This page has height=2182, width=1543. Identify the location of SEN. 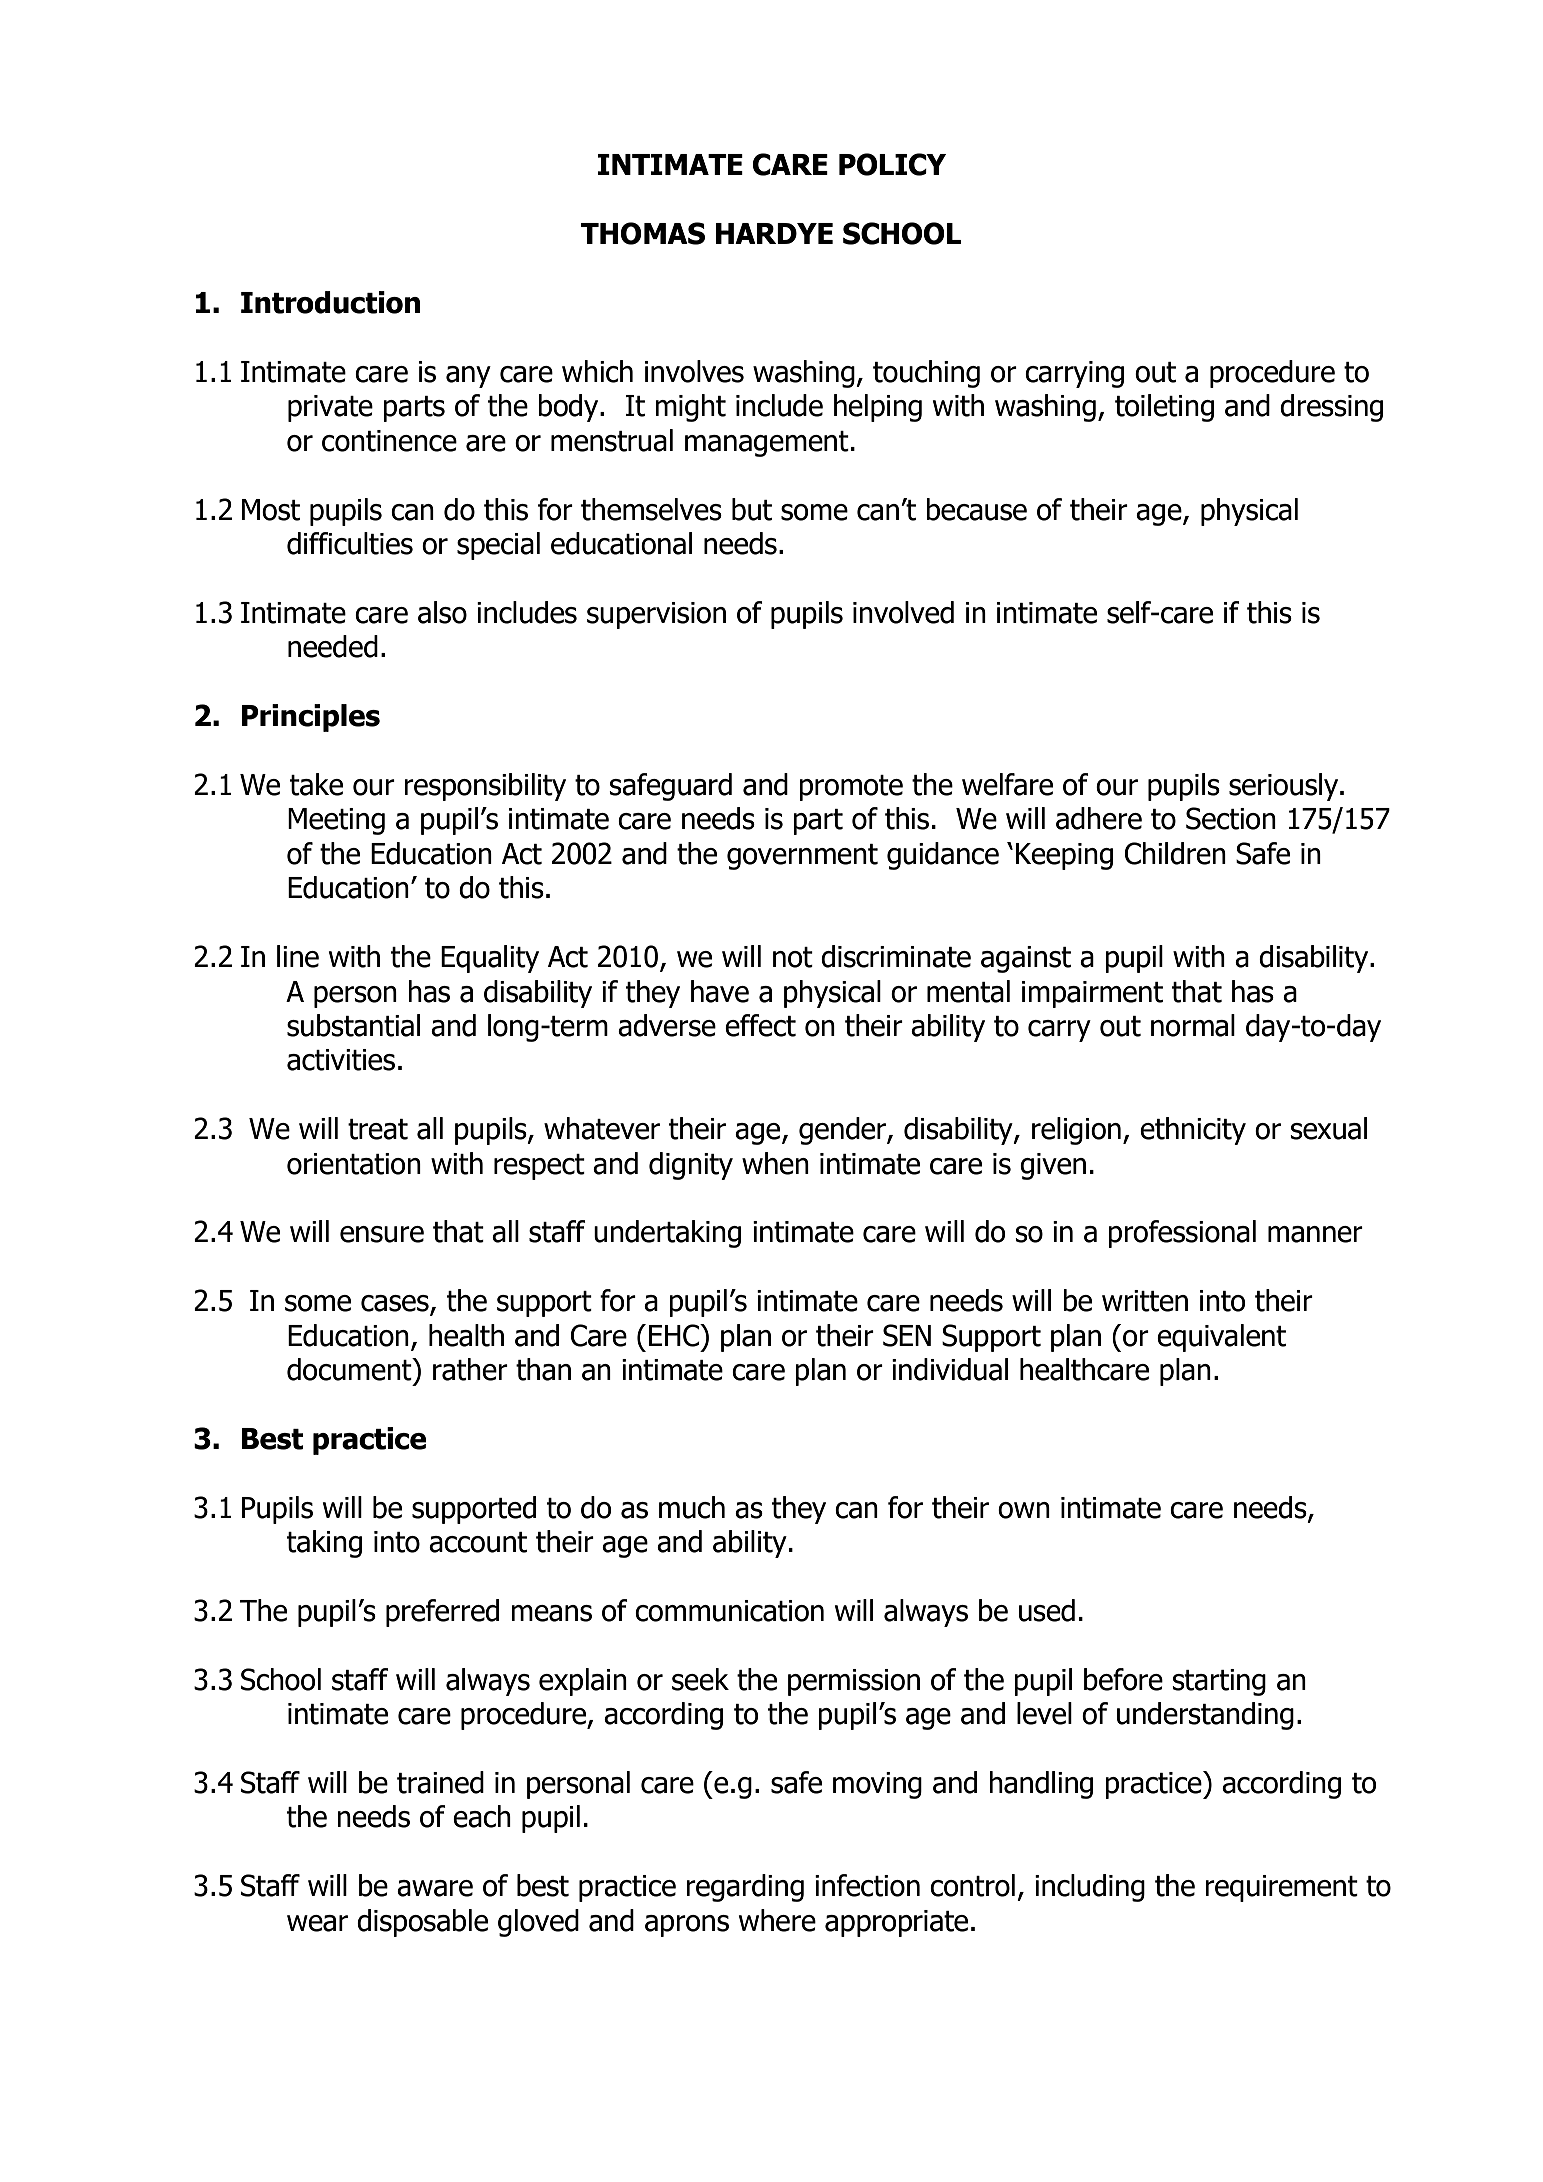
(907, 1335).
